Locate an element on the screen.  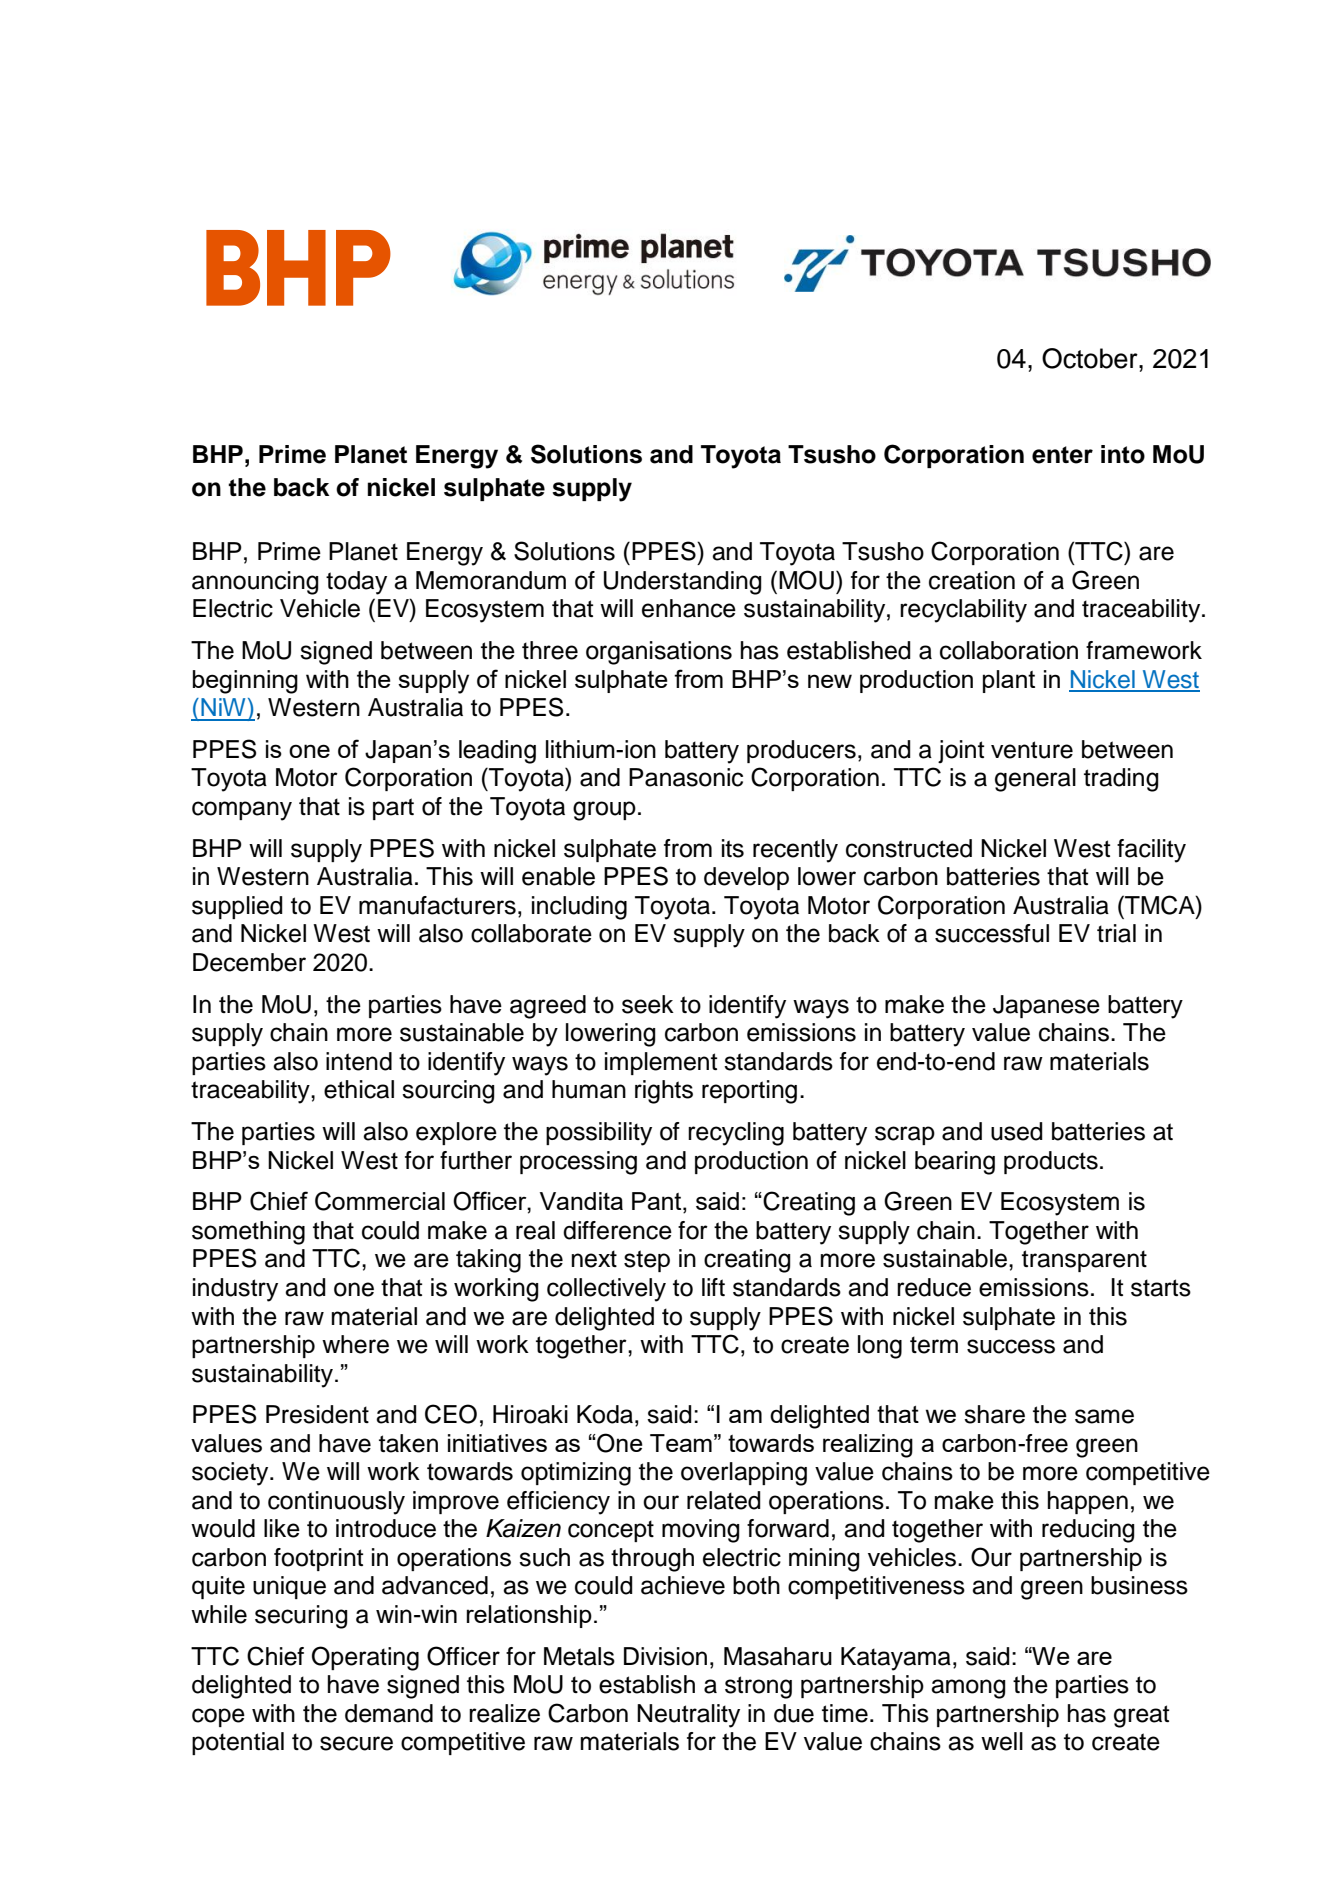
today is located at coordinates (356, 583).
